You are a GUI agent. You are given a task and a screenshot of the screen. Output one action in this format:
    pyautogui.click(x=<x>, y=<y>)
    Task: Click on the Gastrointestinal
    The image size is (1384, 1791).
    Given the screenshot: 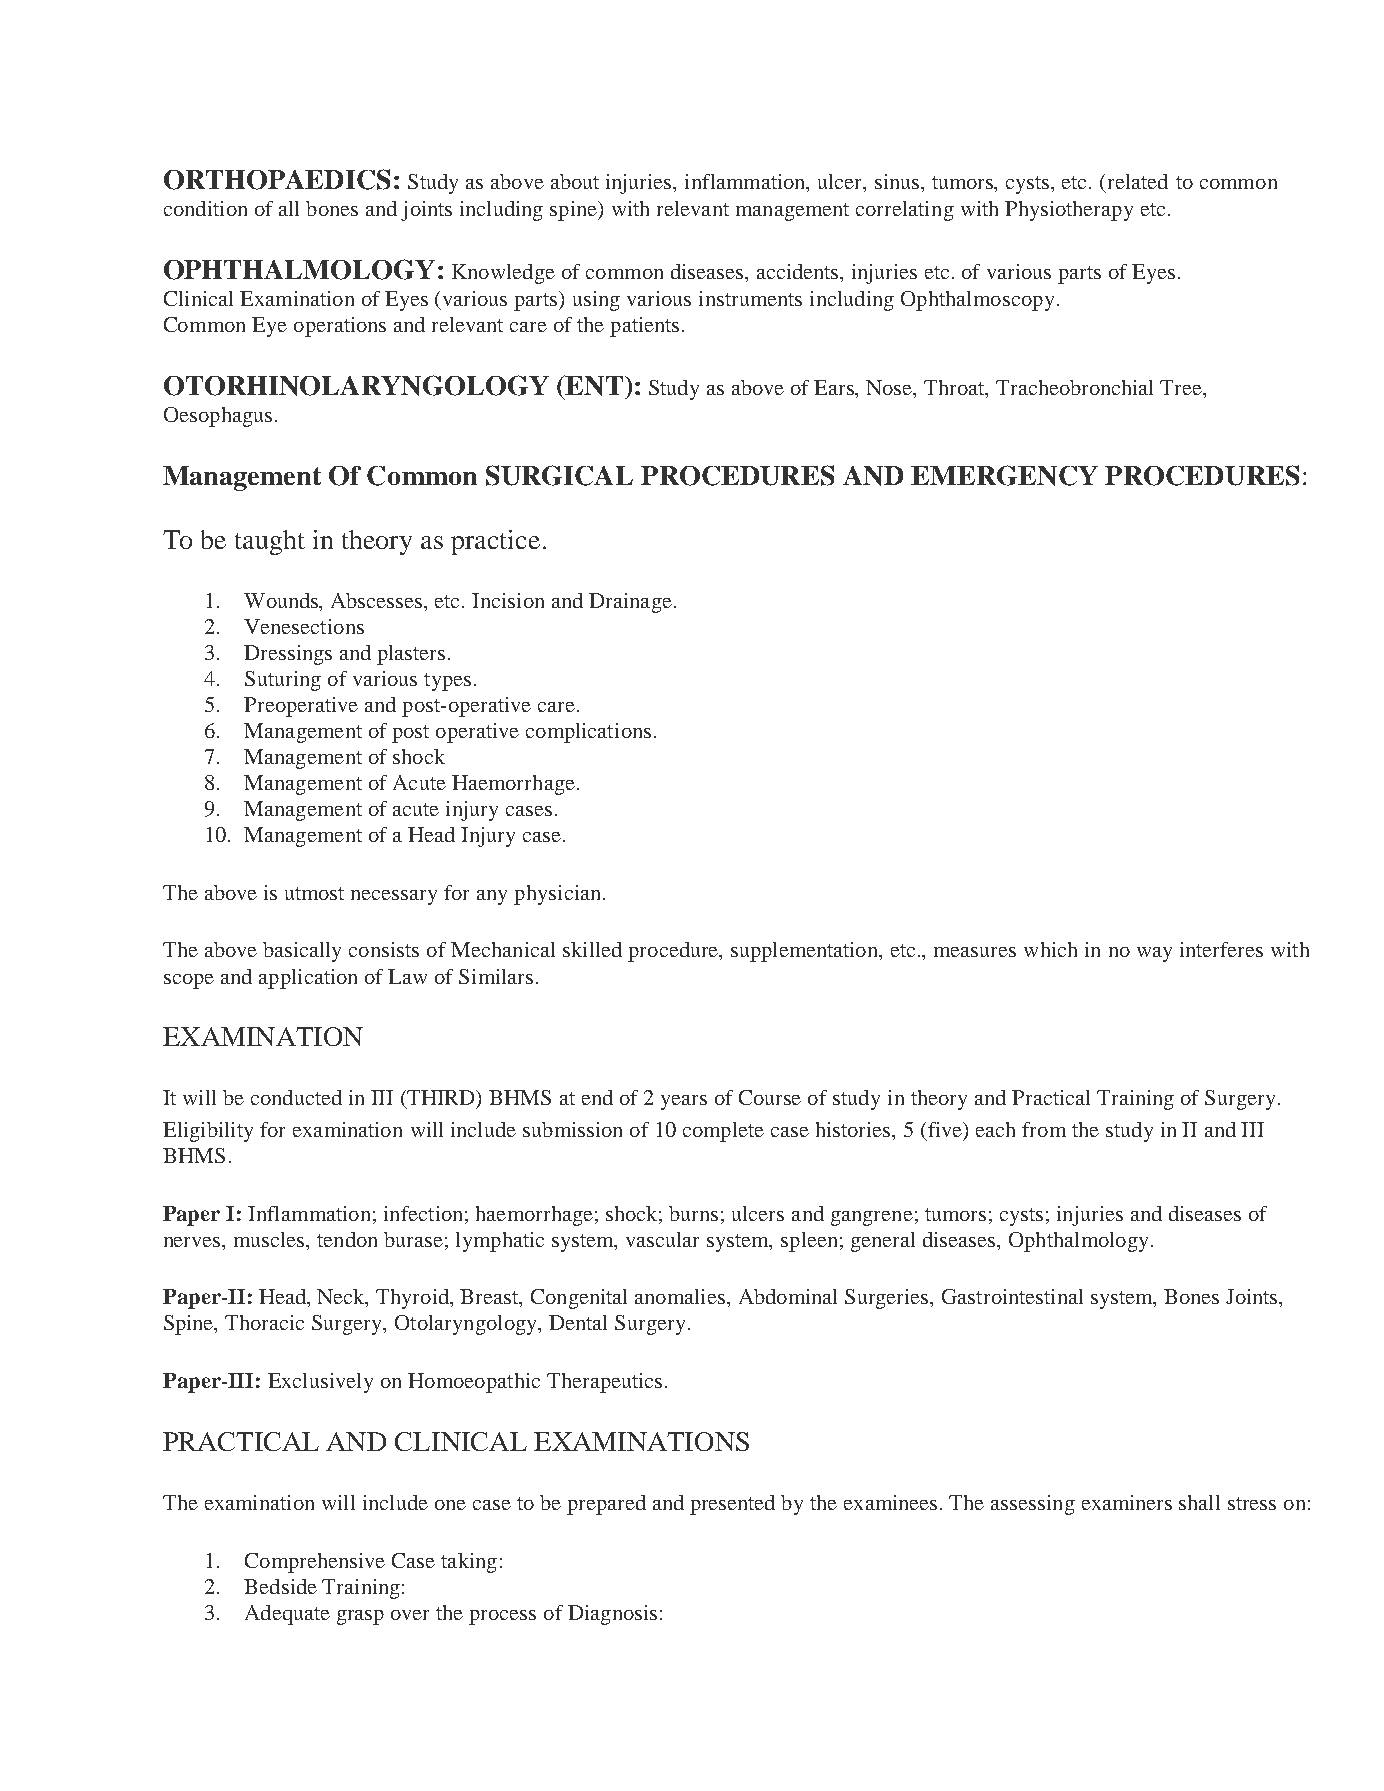 What is the action you would take?
    pyautogui.click(x=1012, y=1296)
